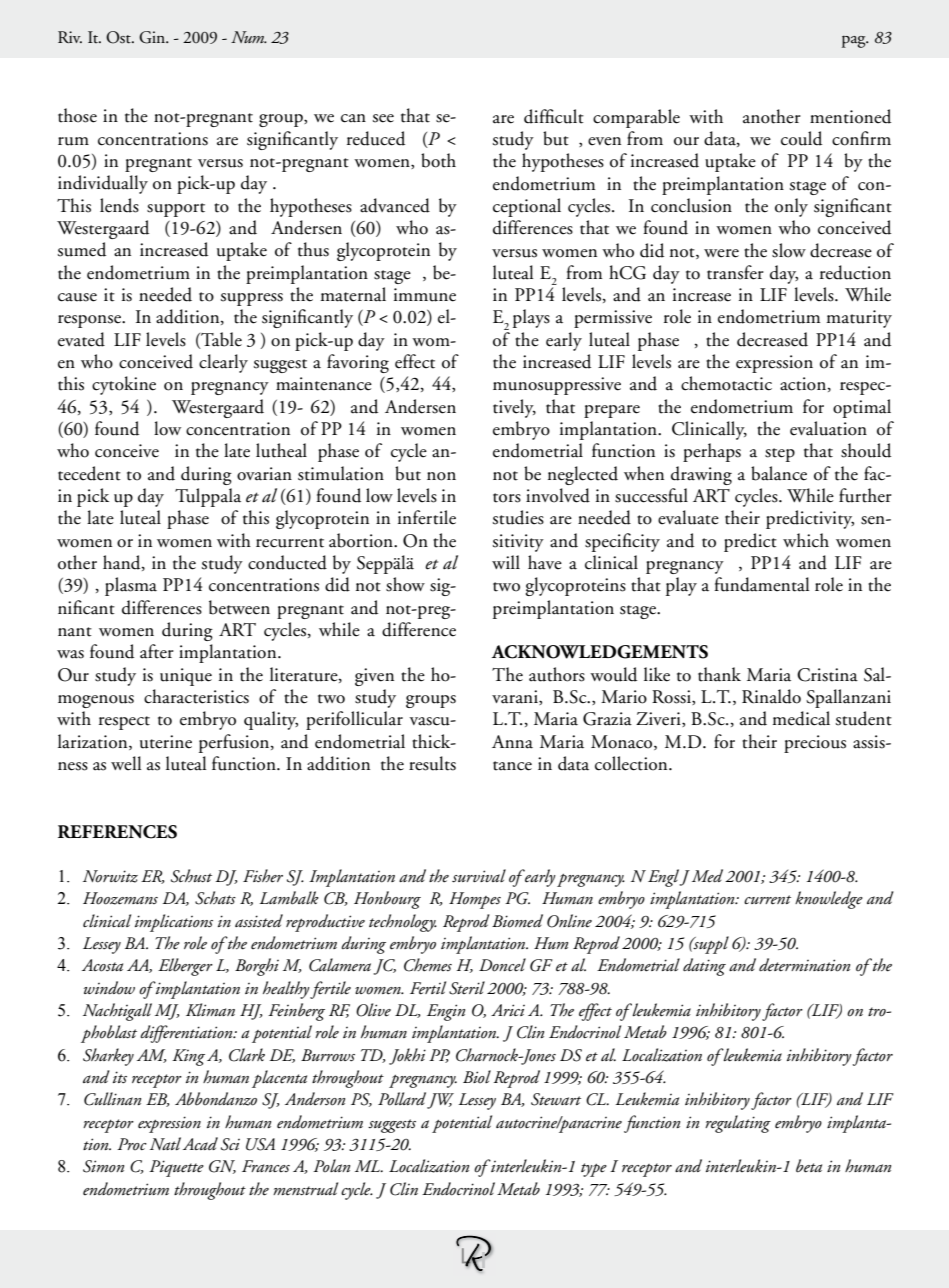 The width and height of the screenshot is (949, 1288). I want to click on cytokine, so click(124, 385).
